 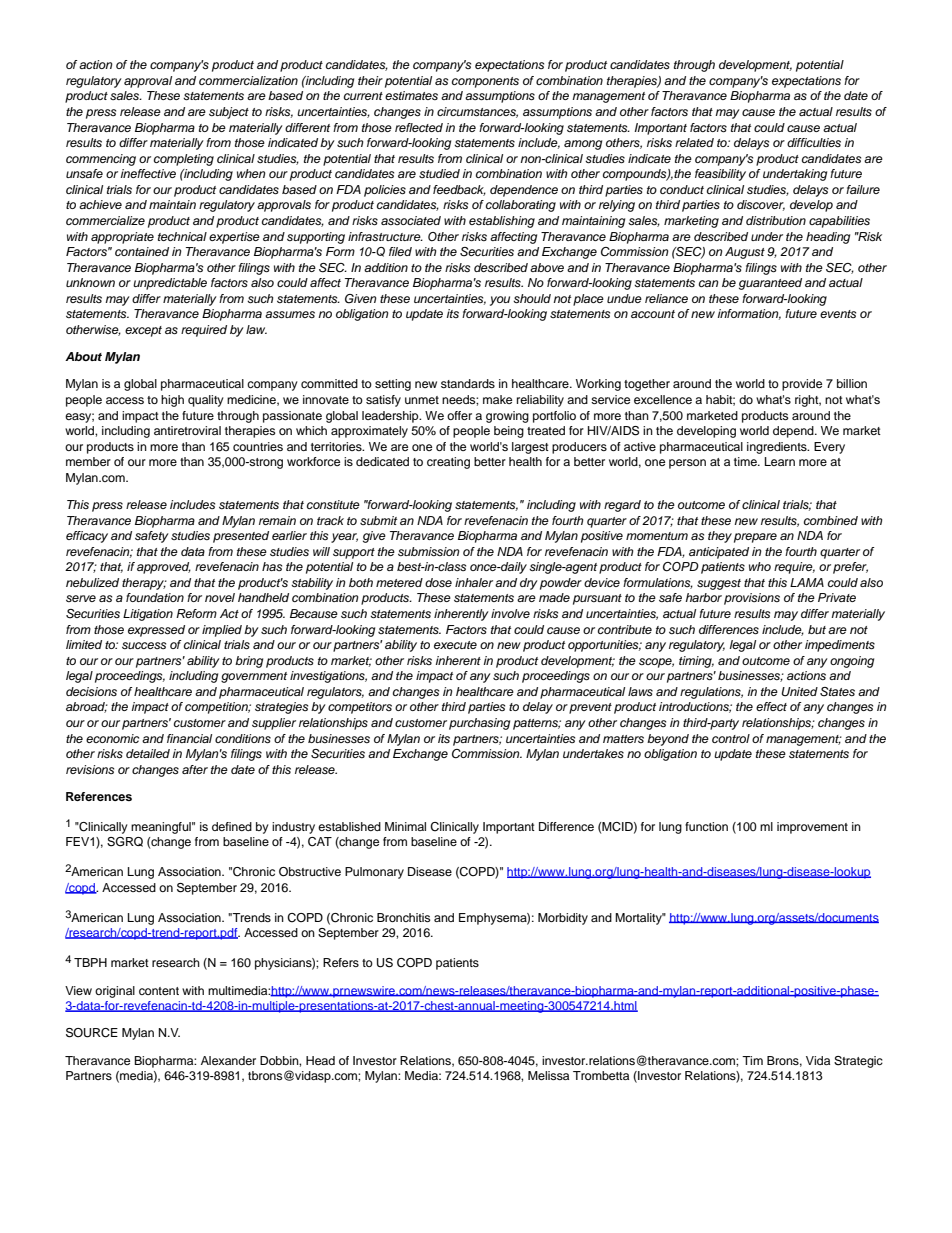 What do you see at coordinates (778, 448) in the screenshot?
I see `ingredients` at bounding box center [778, 448].
